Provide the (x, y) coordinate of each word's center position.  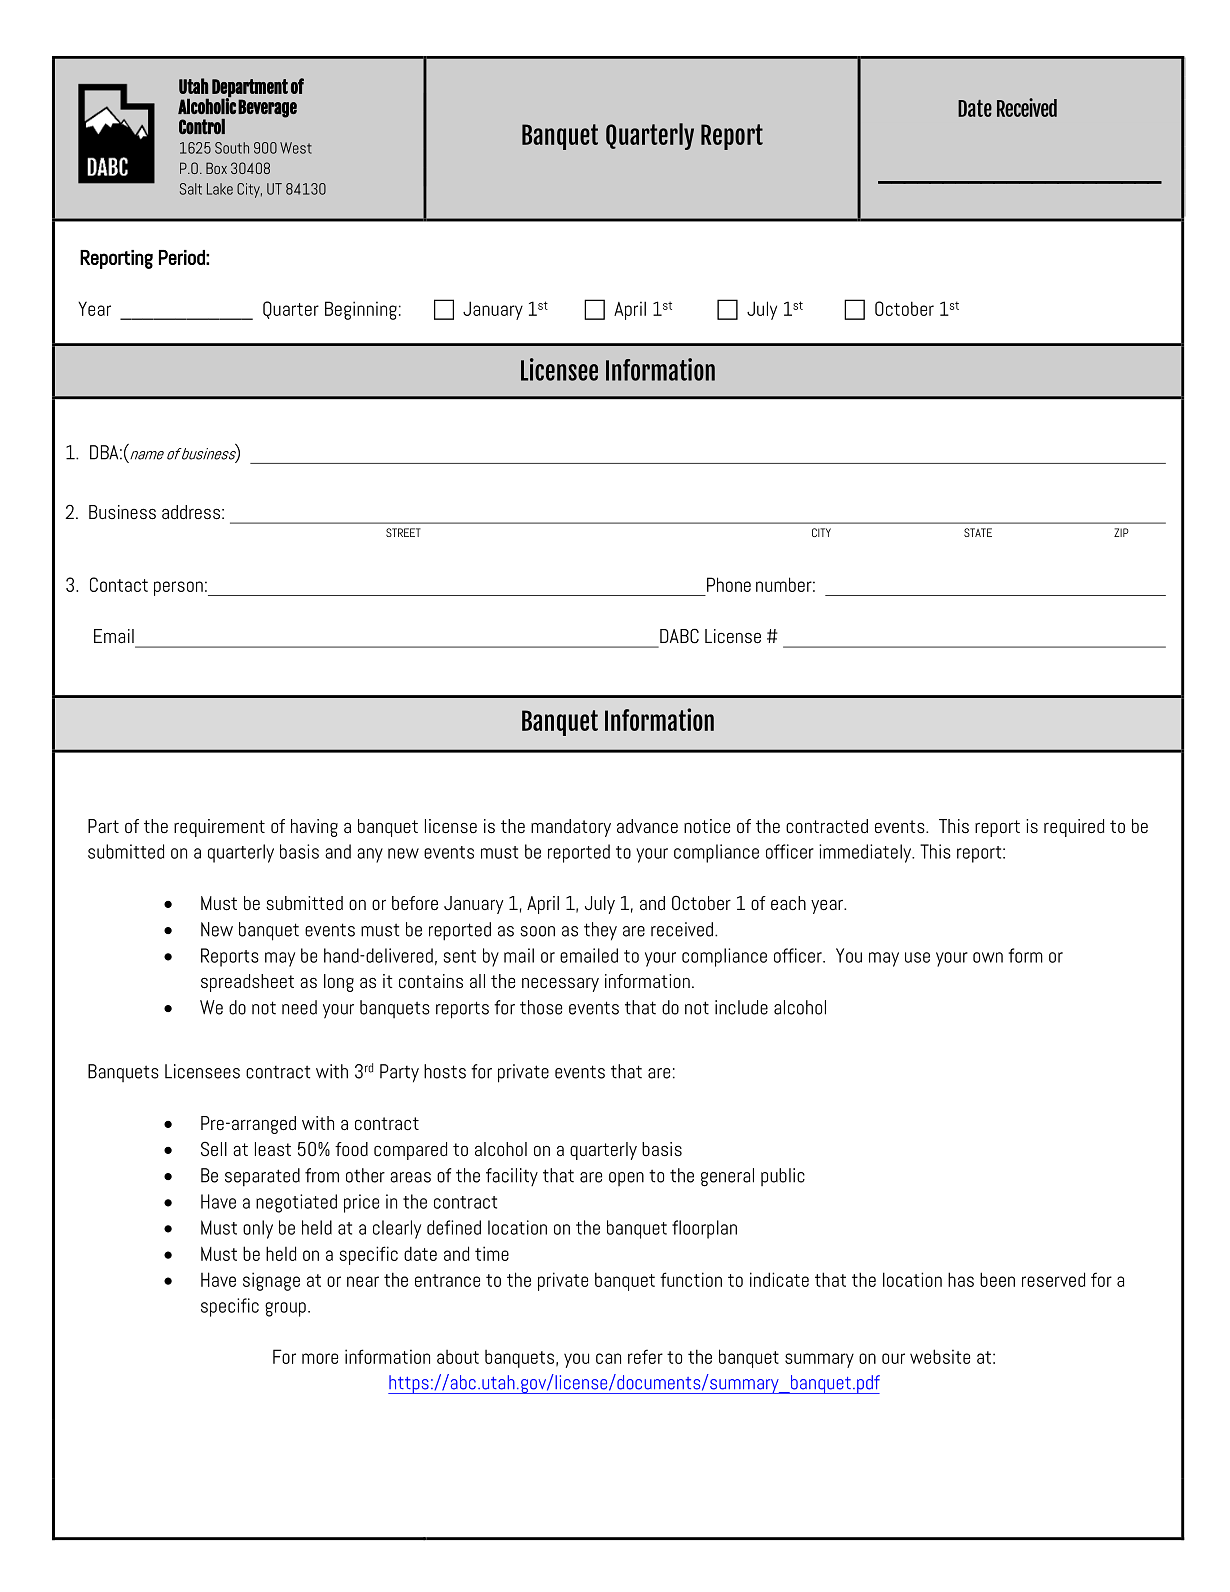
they (600, 931)
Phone (729, 584)
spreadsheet (247, 983)
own (988, 957)
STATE (978, 532)
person (178, 588)
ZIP (1121, 532)
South (232, 148)
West (296, 148)
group (285, 1309)
